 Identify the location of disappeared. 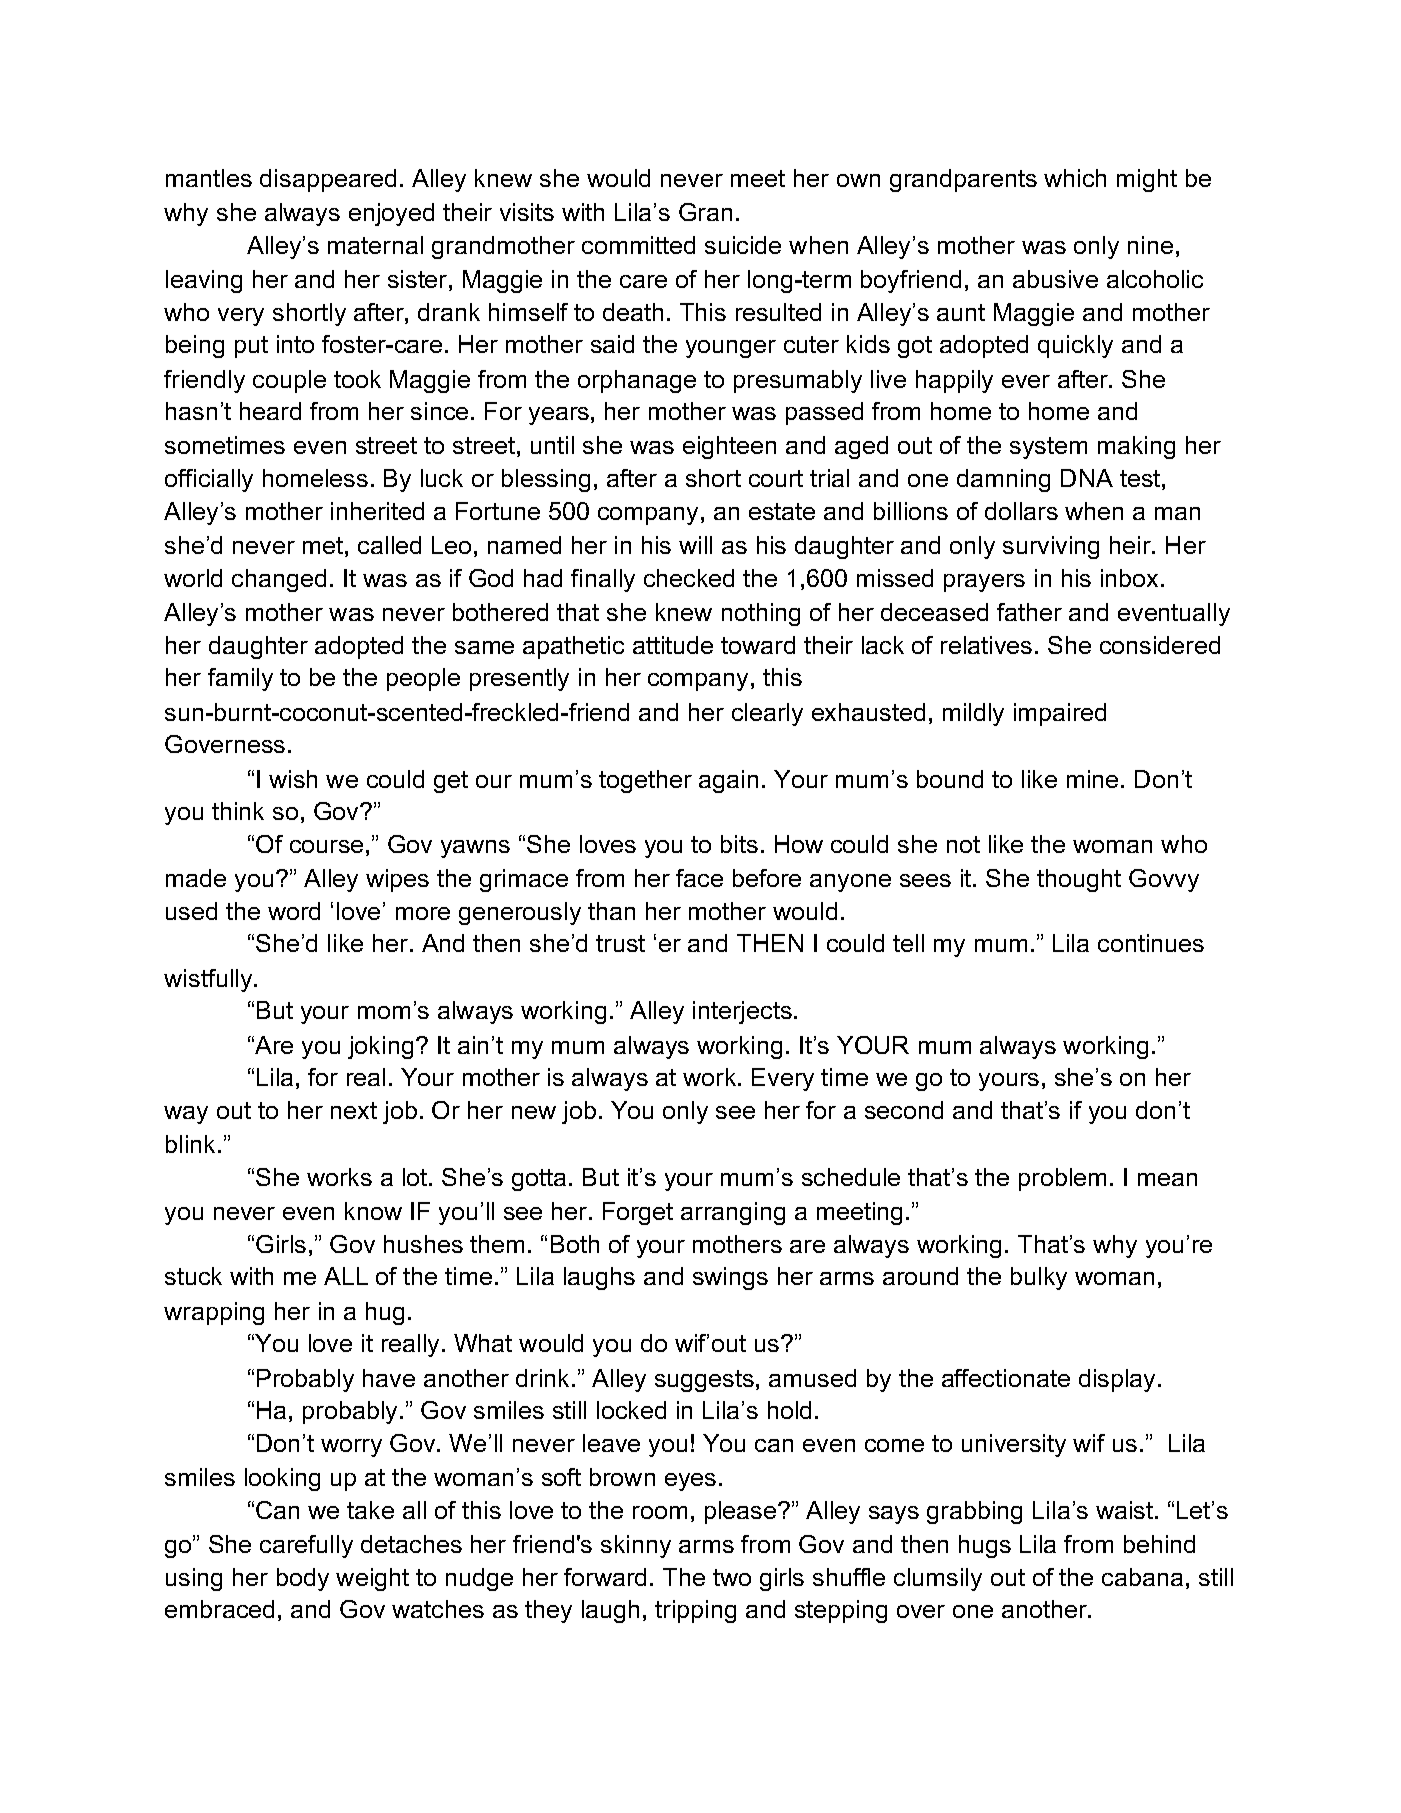
(328, 180).
